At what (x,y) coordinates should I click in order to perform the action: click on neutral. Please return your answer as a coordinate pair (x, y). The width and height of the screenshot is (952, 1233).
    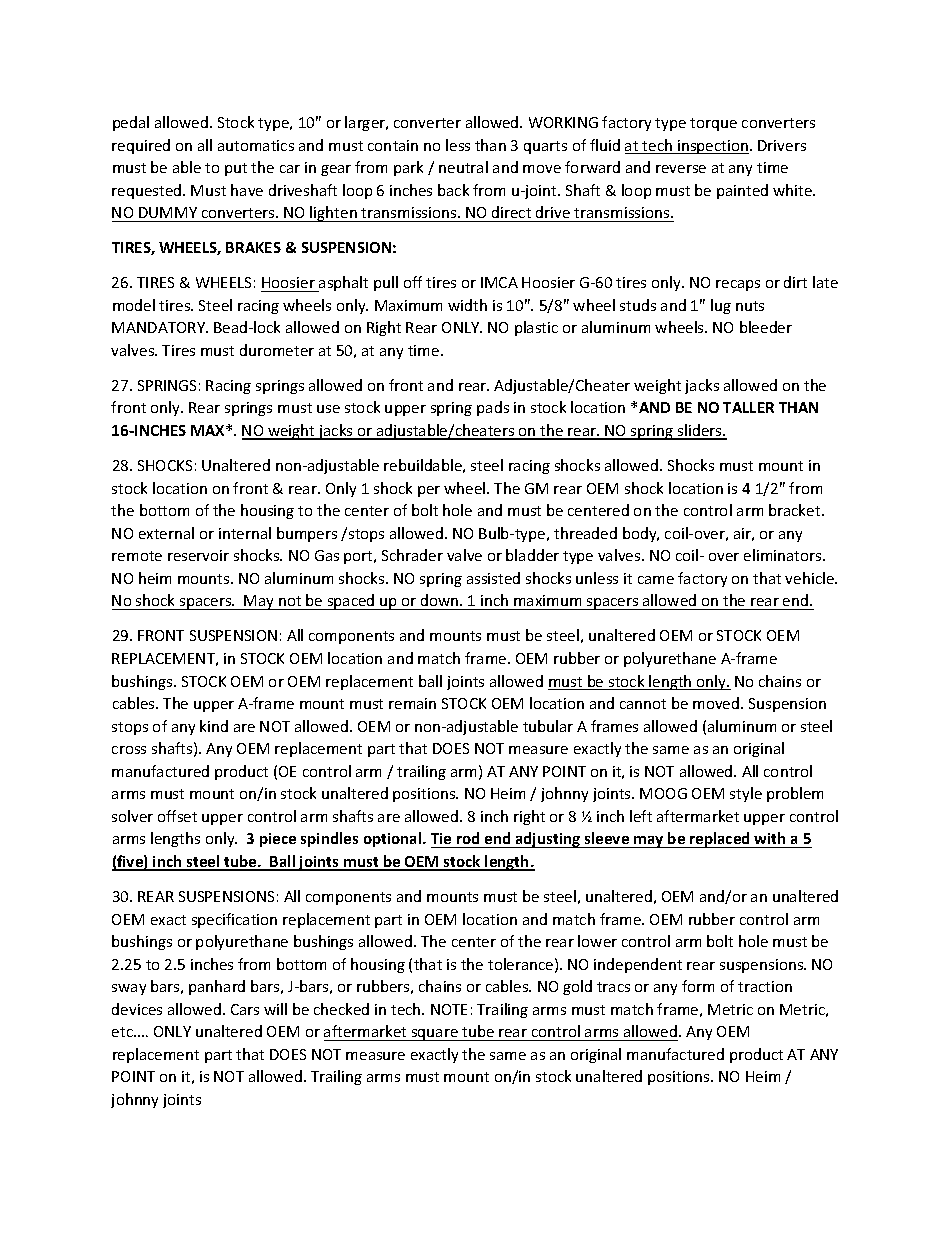
    Looking at the image, I should click on (463, 167).
